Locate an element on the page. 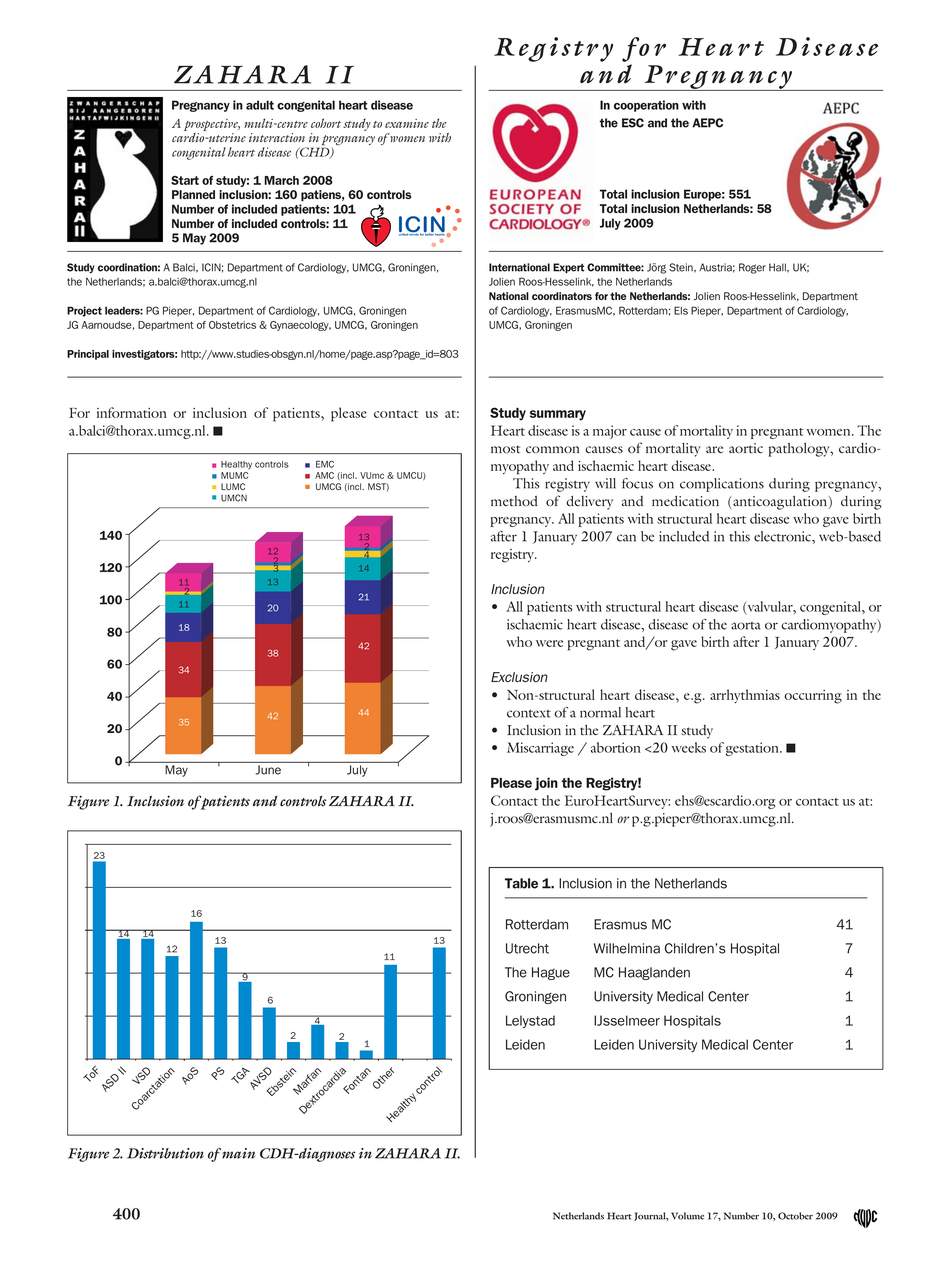  cooperation is located at coordinates (646, 106).
